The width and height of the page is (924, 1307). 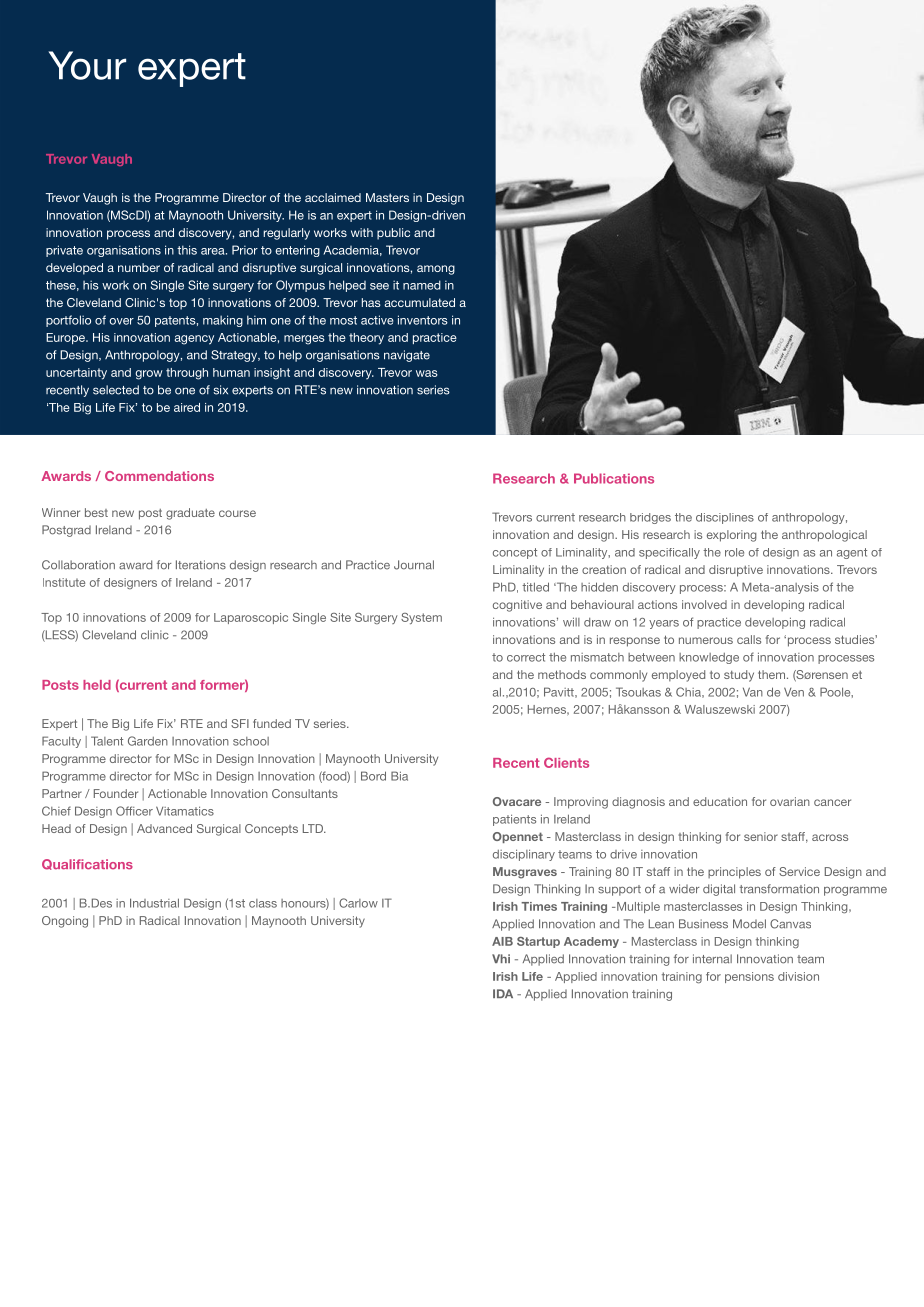 What do you see at coordinates (732, 536) in the page?
I see `exploring` at bounding box center [732, 536].
